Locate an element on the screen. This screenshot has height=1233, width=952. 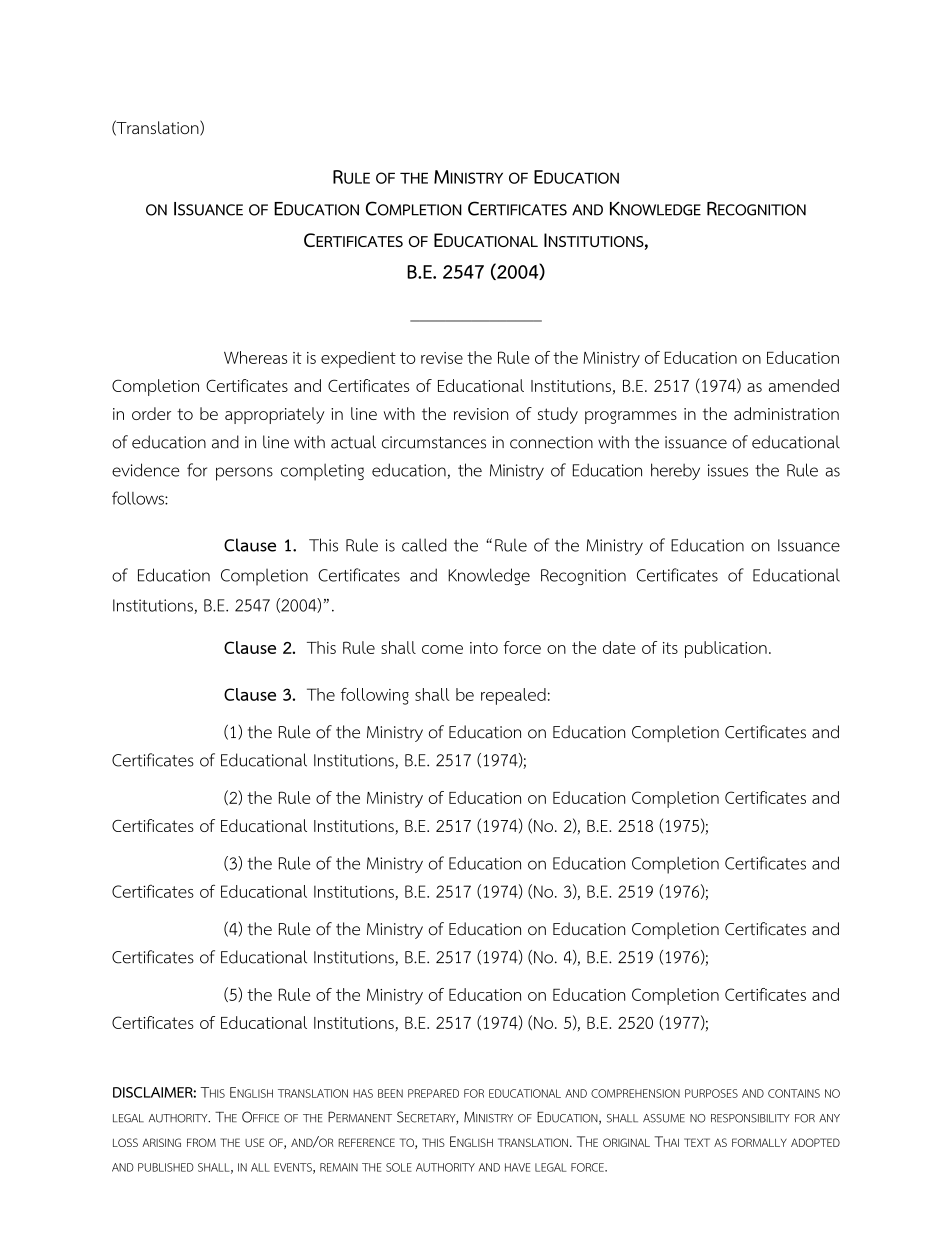
repealed is located at coordinates (513, 696).
